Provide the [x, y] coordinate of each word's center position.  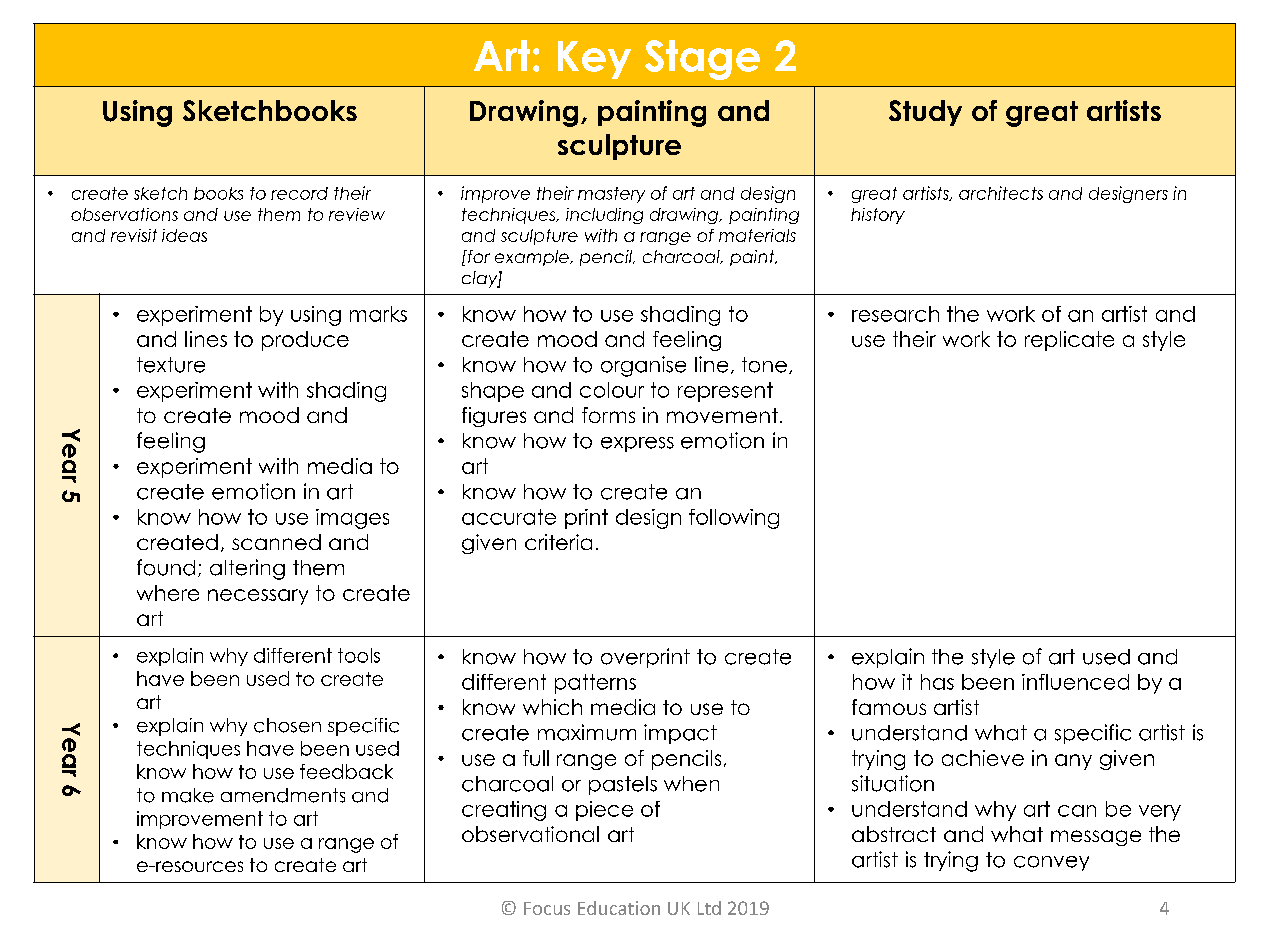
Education [619, 908]
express [637, 444]
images [352, 519]
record [299, 193]
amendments [283, 795]
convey [1051, 863]
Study [925, 113]
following [734, 519]
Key [594, 60]
